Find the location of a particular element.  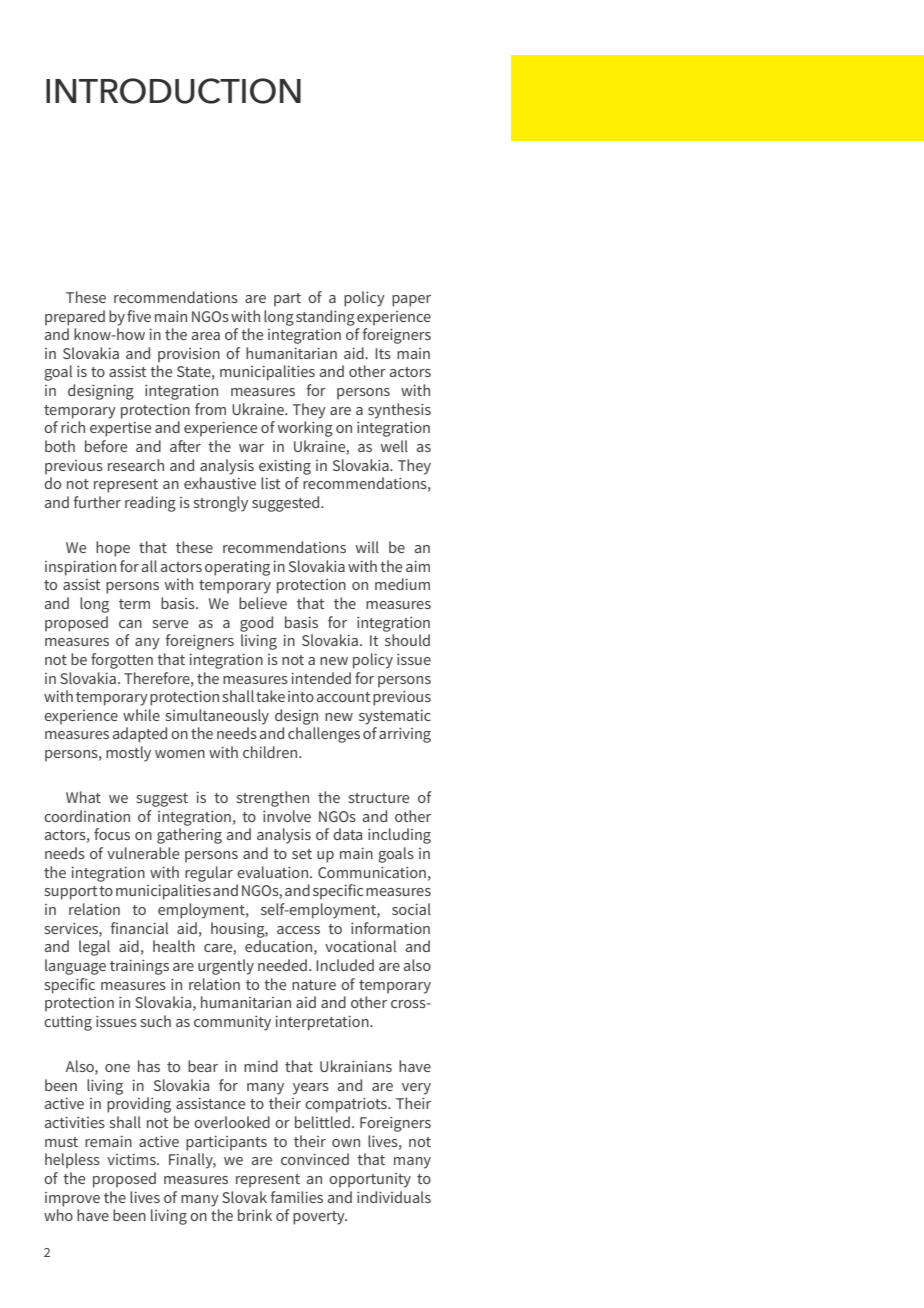

regular is located at coordinates (209, 874).
